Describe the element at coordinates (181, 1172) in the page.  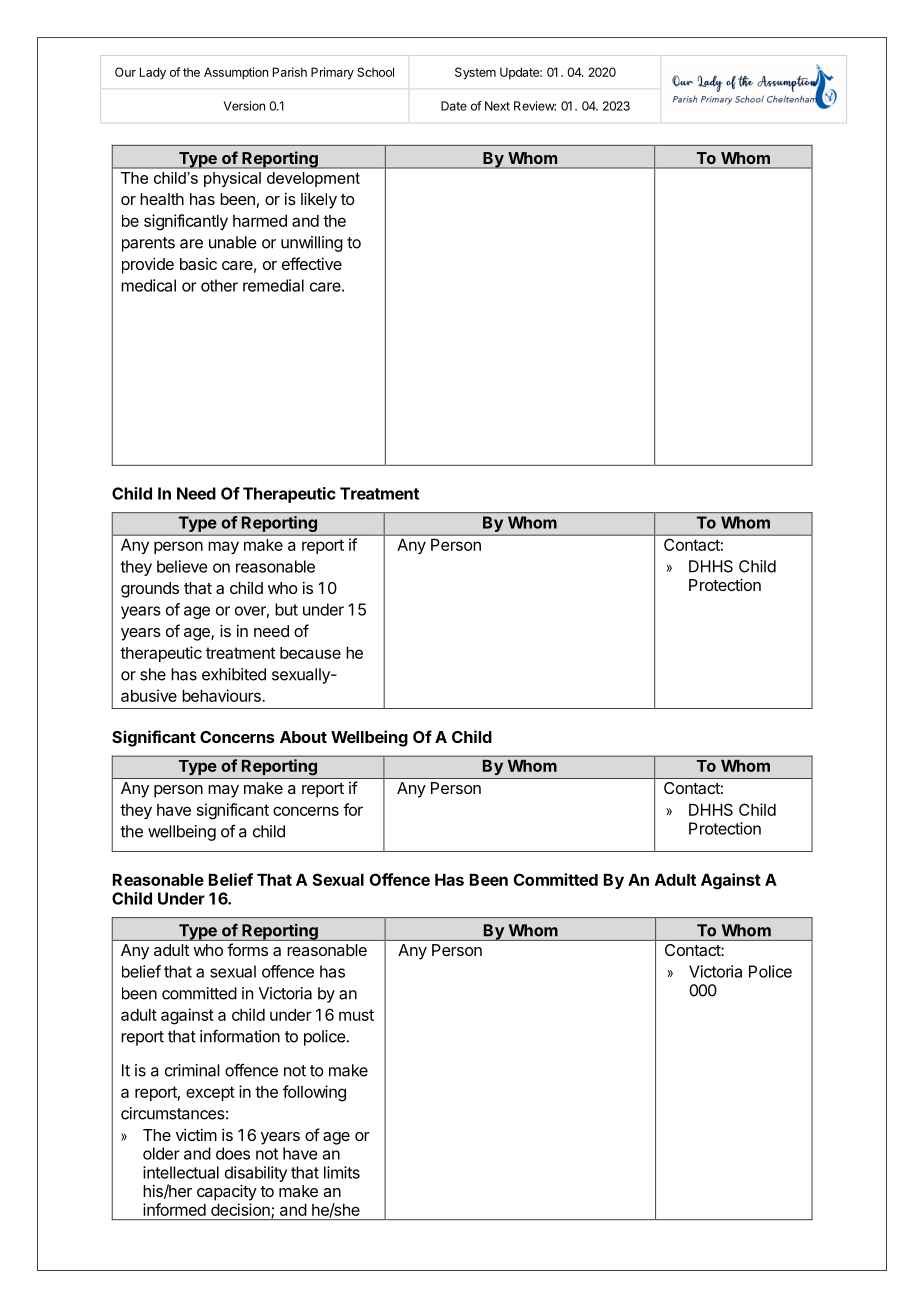
I see `intellectual` at that location.
